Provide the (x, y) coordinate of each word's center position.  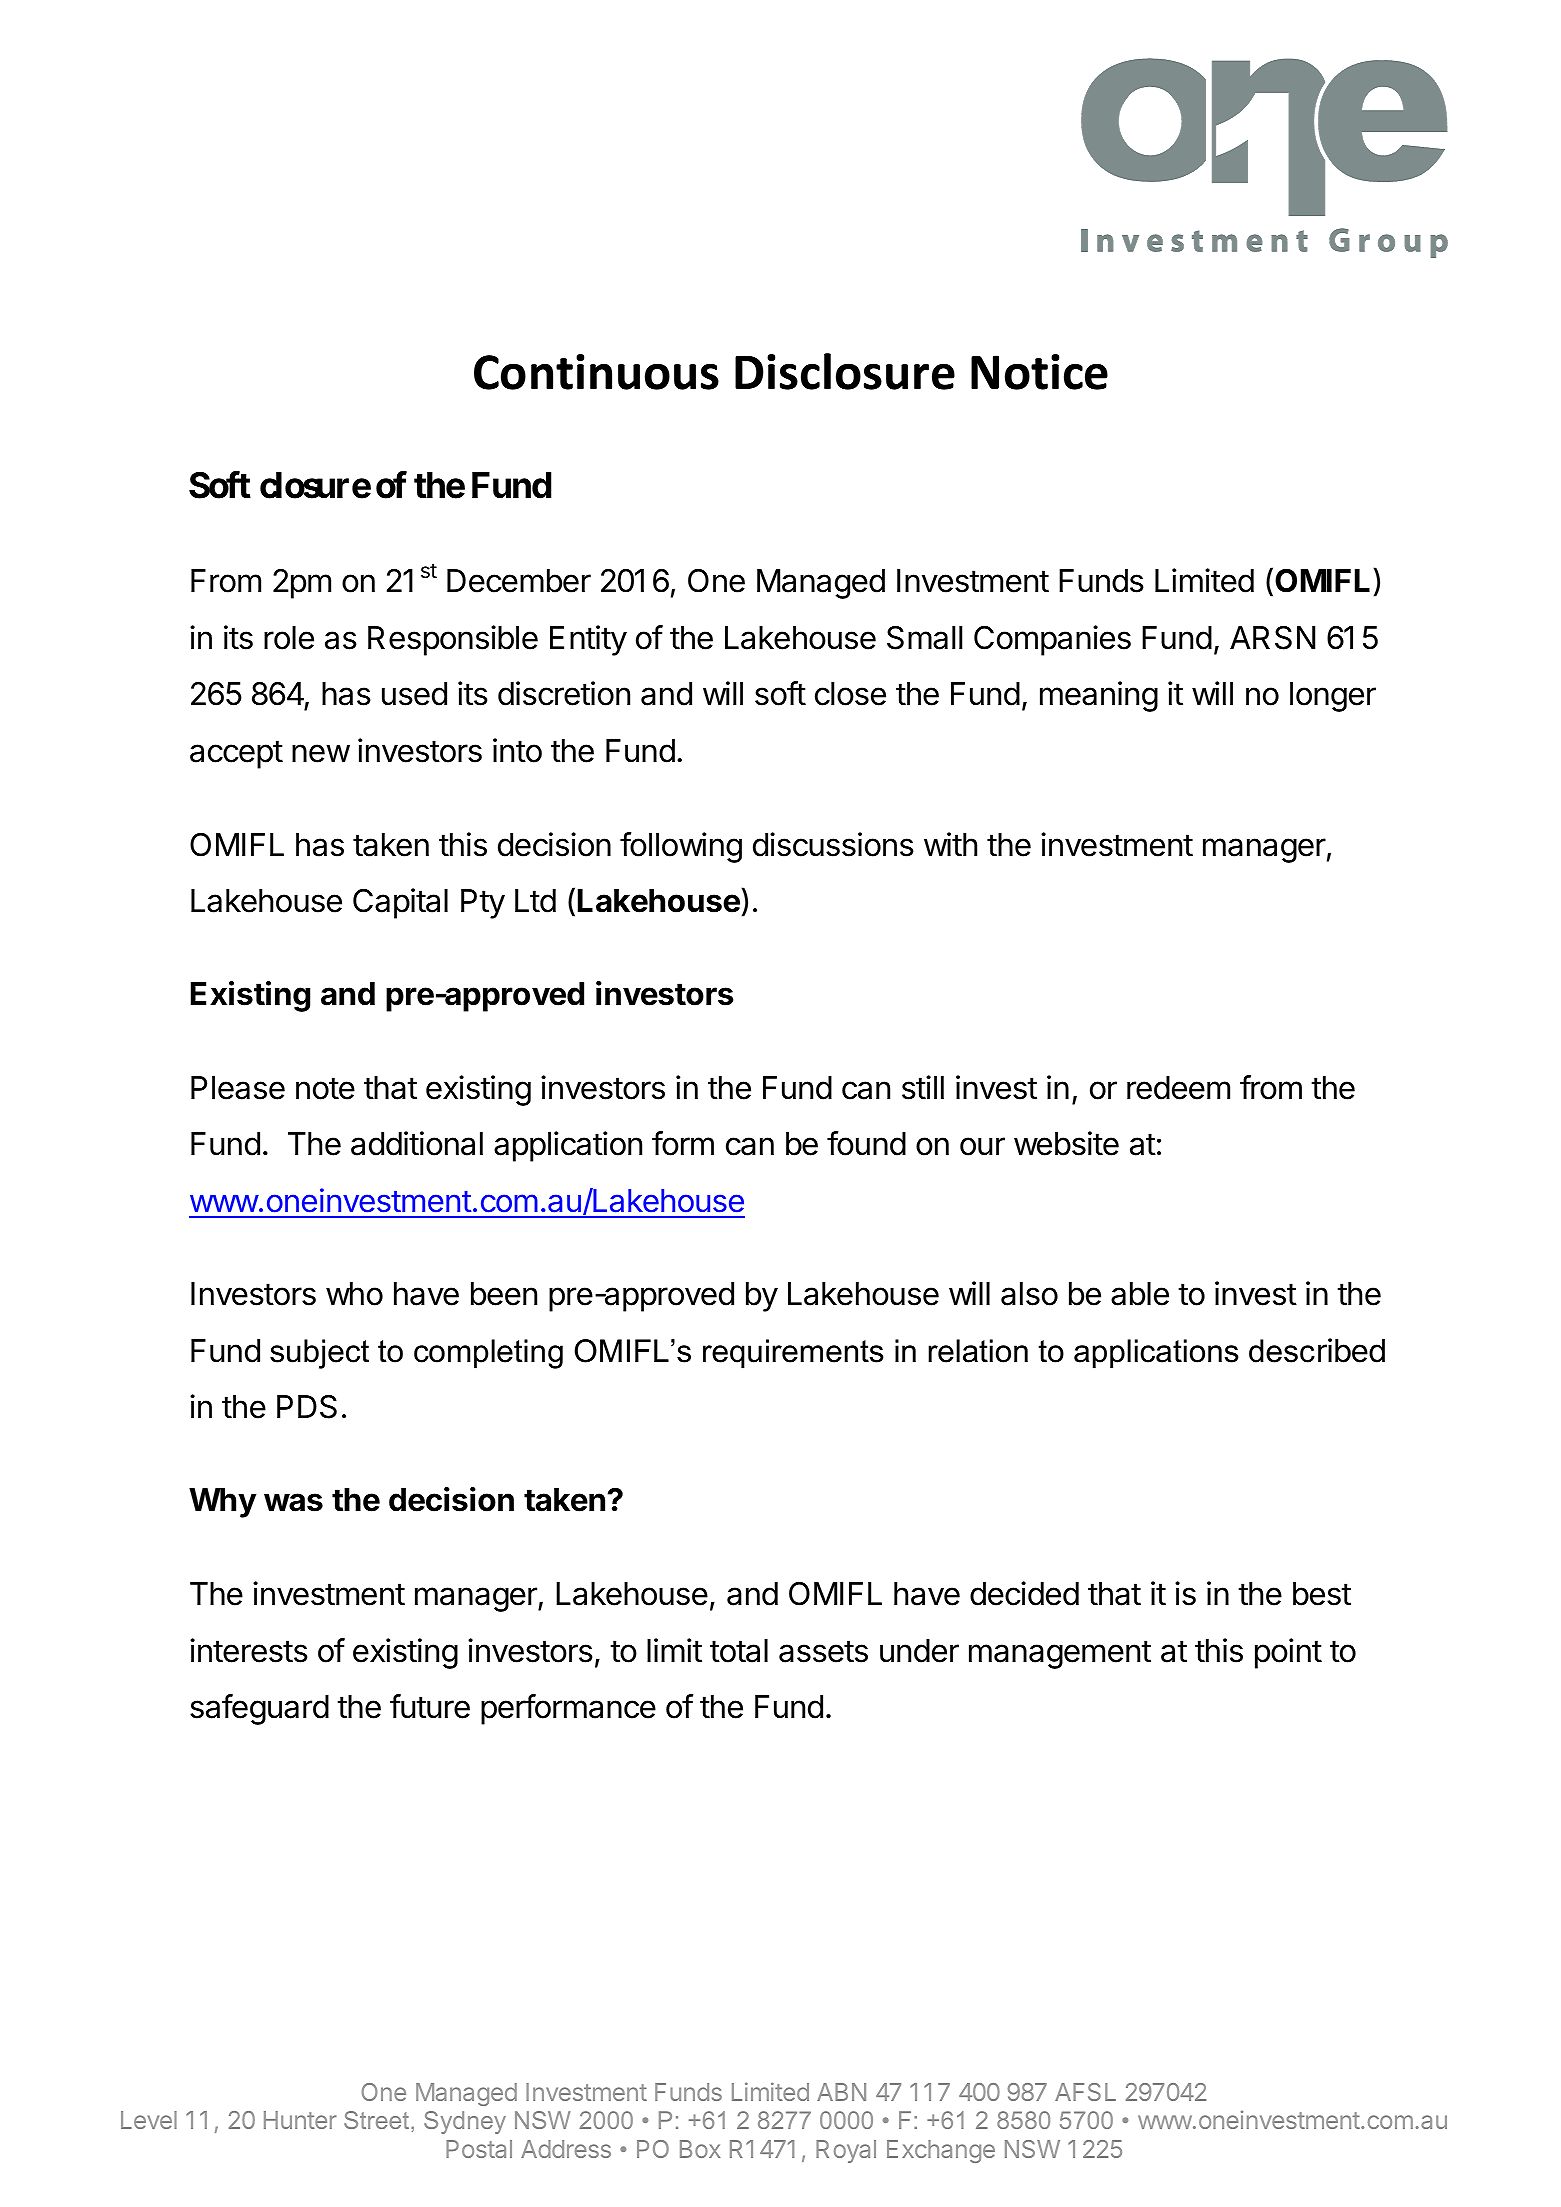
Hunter (300, 2120)
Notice (1039, 372)
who (354, 1294)
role (289, 638)
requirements (793, 1354)
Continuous (596, 372)
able (1140, 1294)
